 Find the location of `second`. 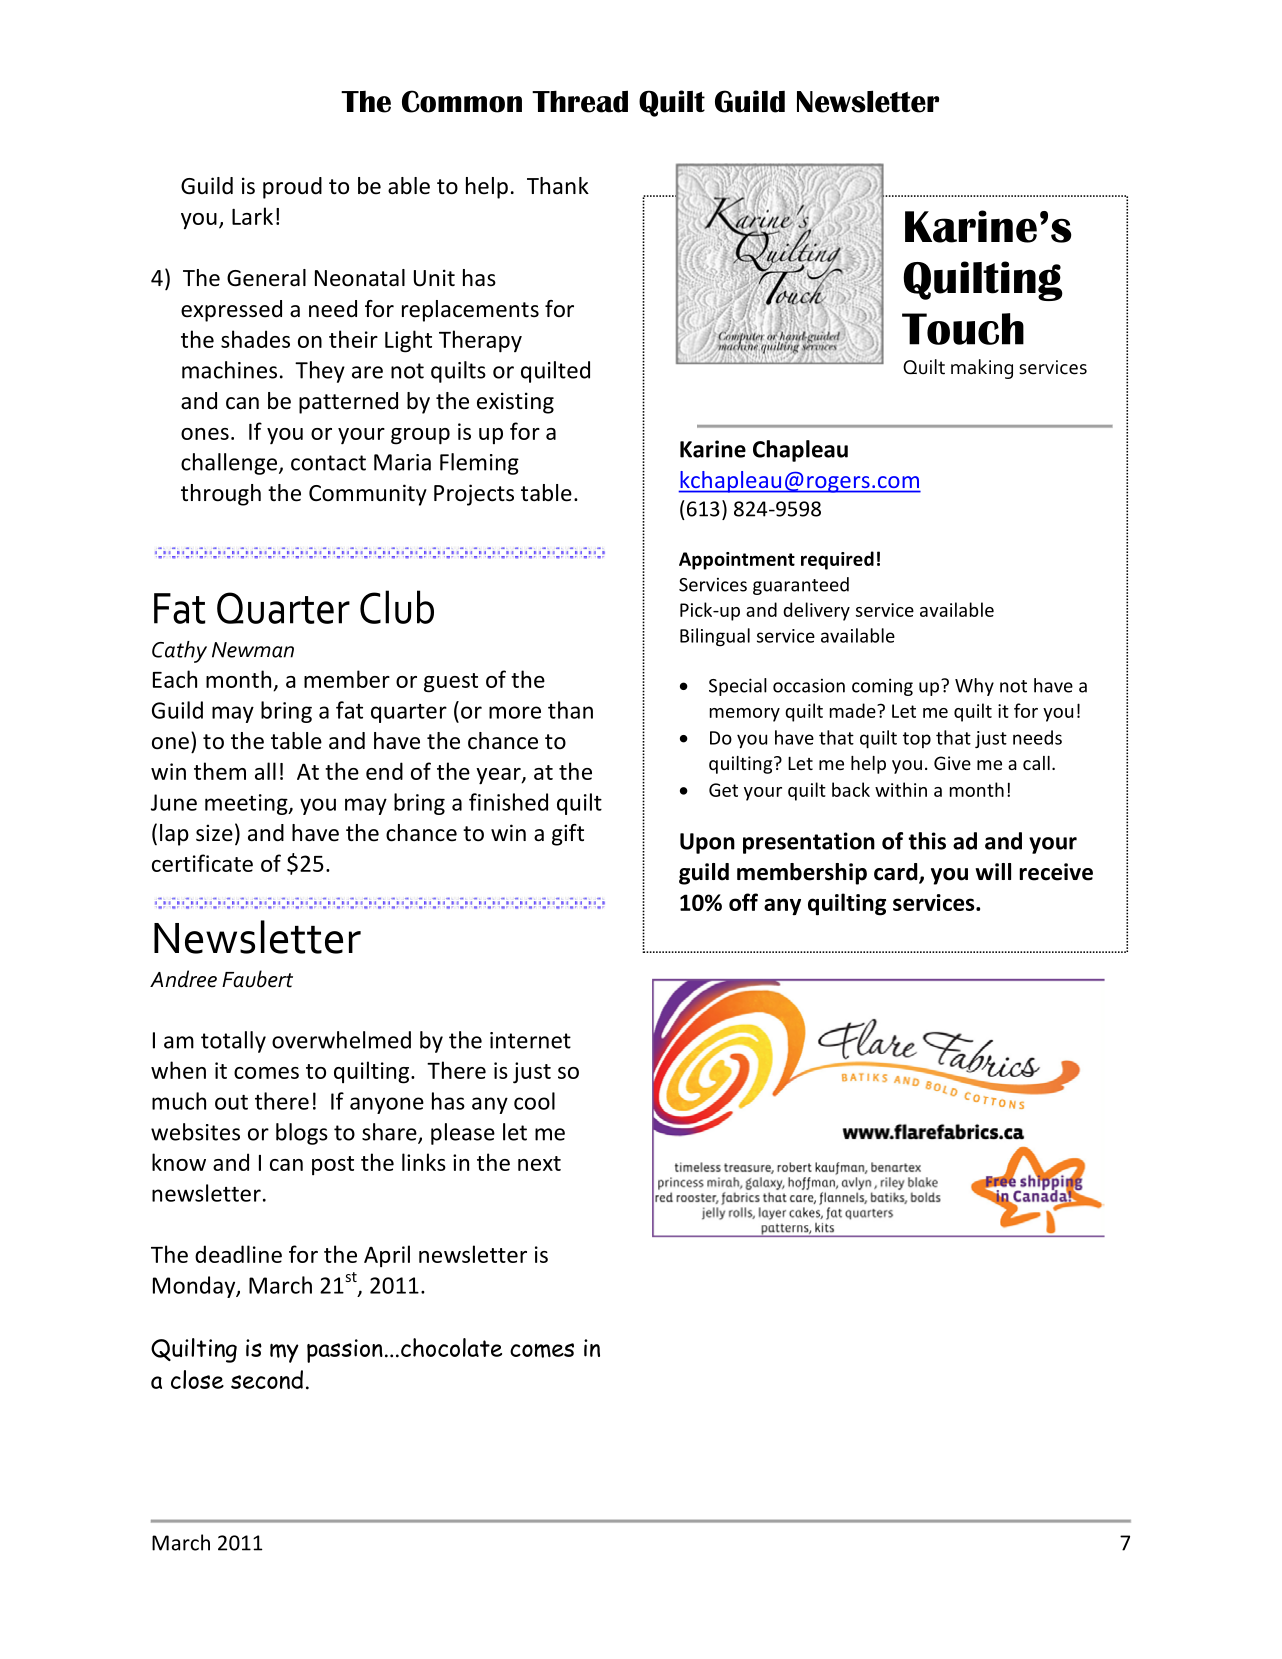

second is located at coordinates (267, 1379).
